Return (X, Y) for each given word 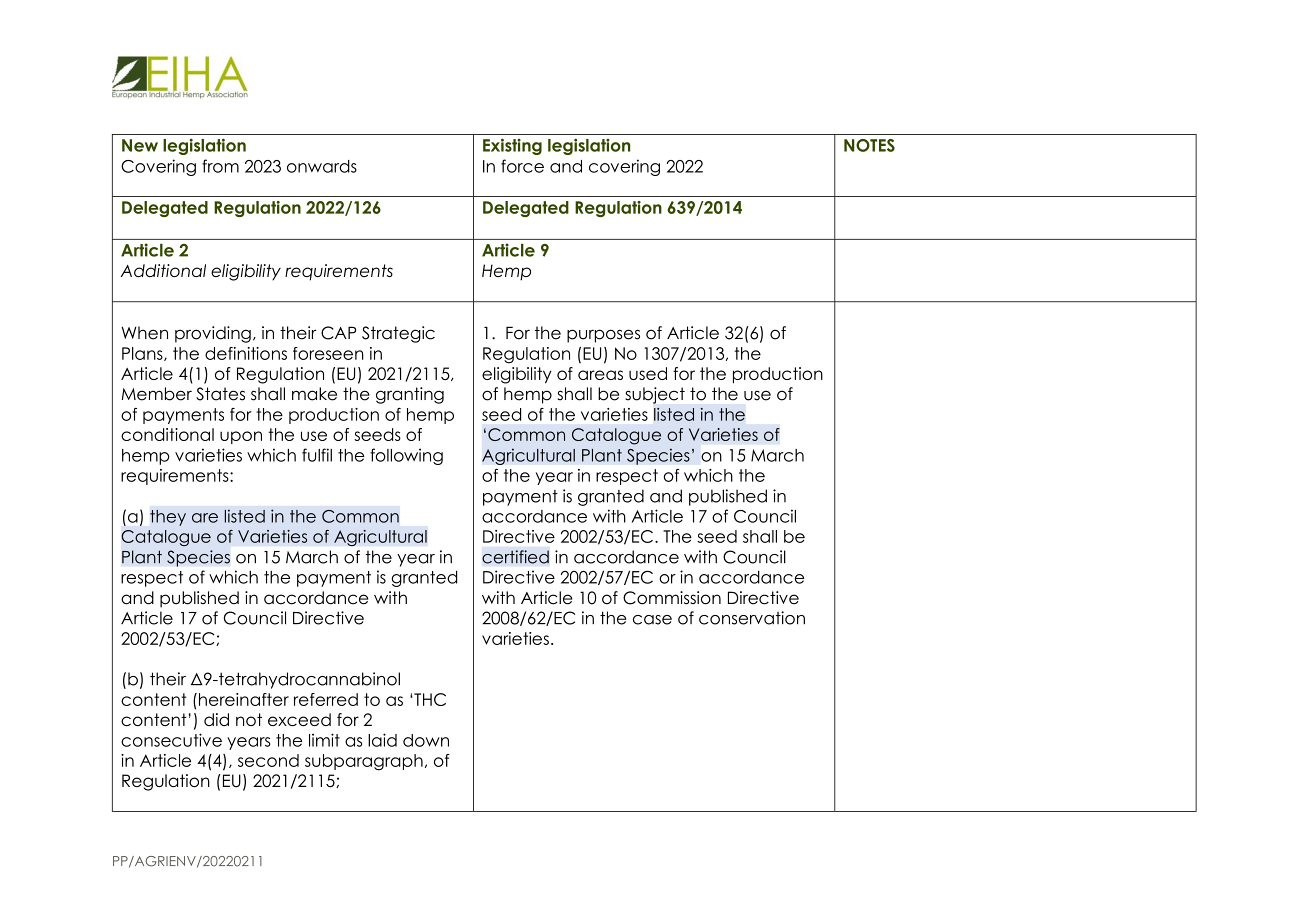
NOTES (869, 145)
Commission (672, 598)
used (648, 373)
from (220, 166)
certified (515, 557)
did (216, 719)
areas (600, 375)
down (426, 740)
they (168, 518)
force (522, 166)
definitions (246, 353)
